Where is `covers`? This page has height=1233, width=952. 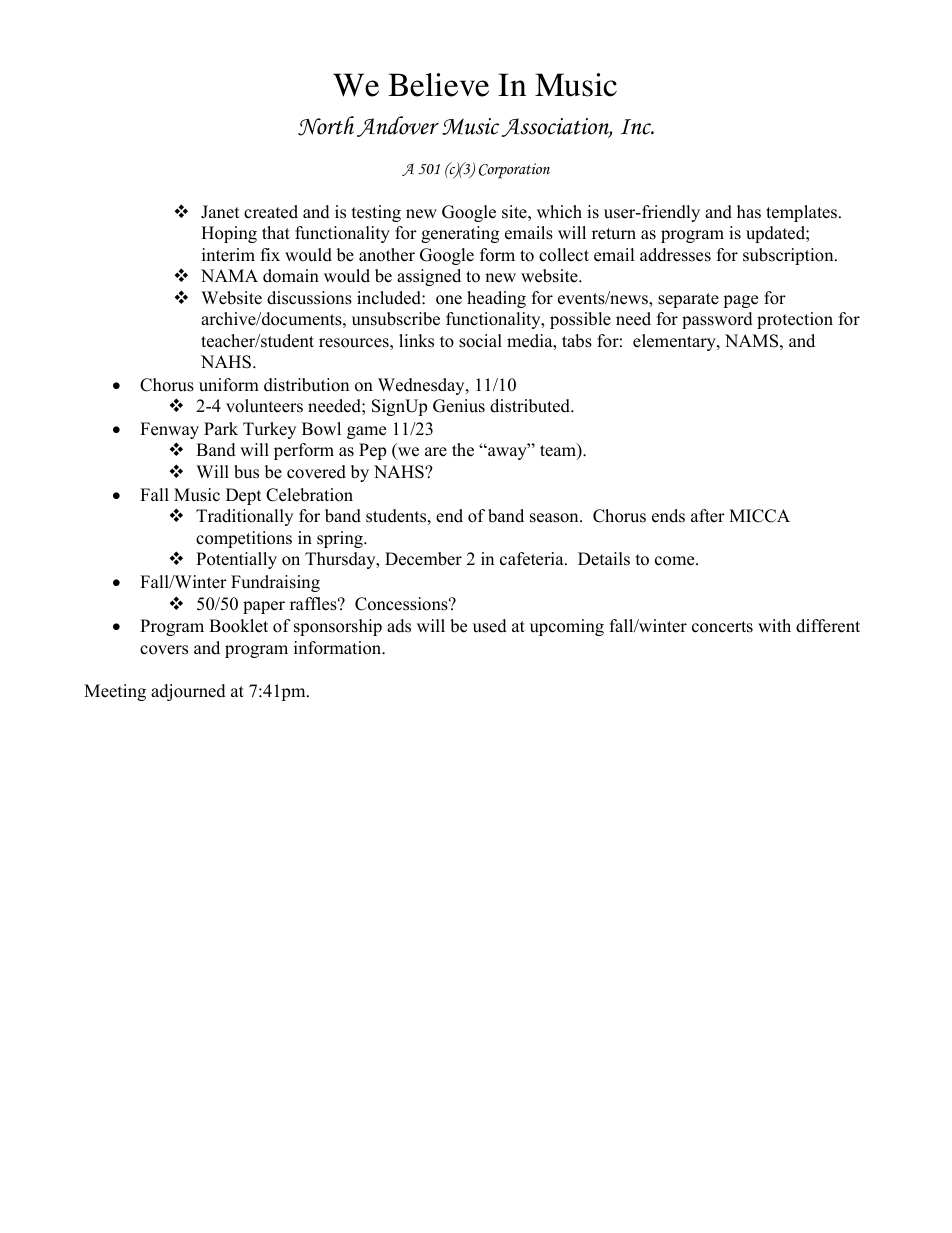
covers is located at coordinates (164, 650).
